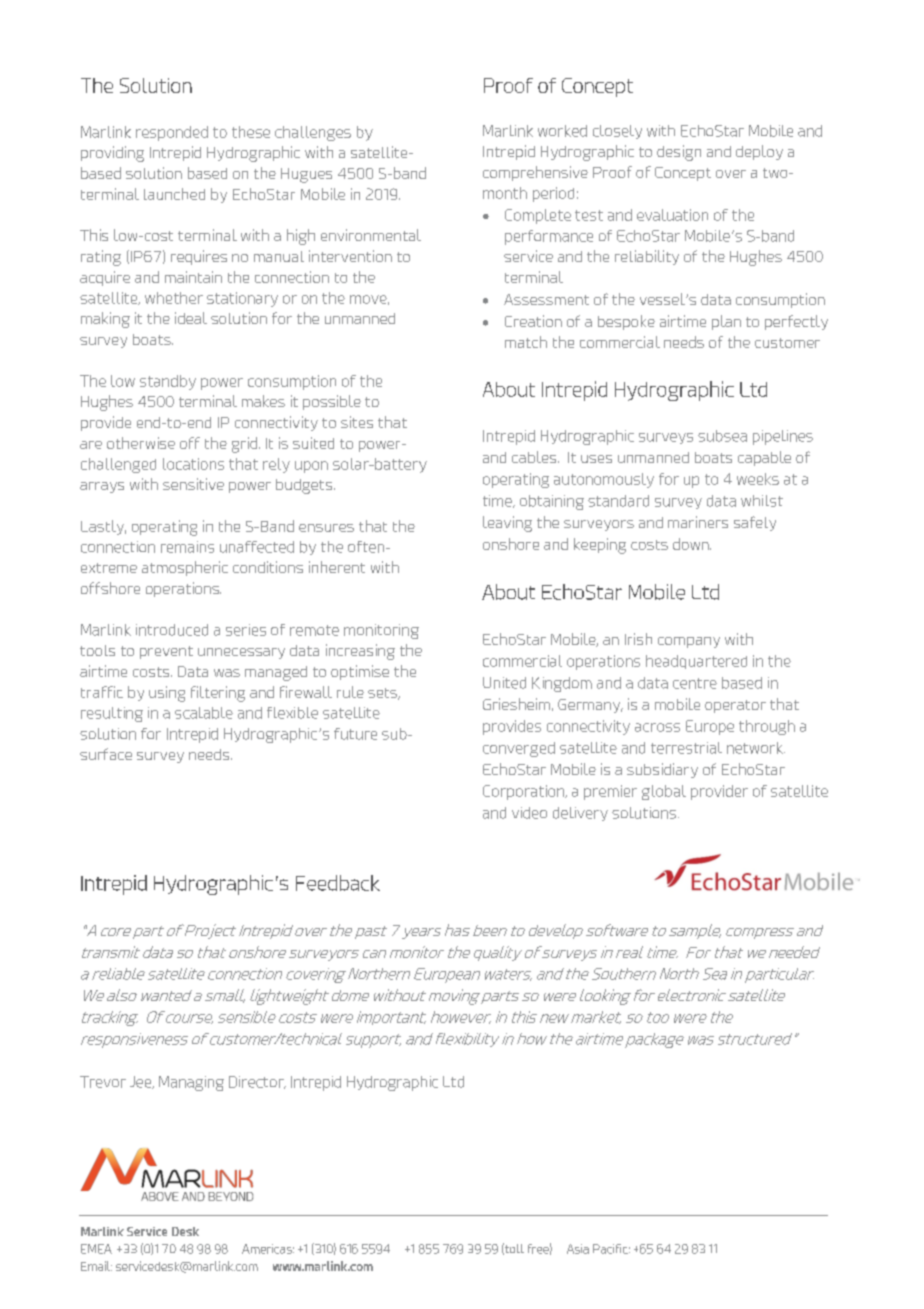 Image resolution: width=924 pixels, height=1309 pixels. I want to click on using, so click(167, 694).
